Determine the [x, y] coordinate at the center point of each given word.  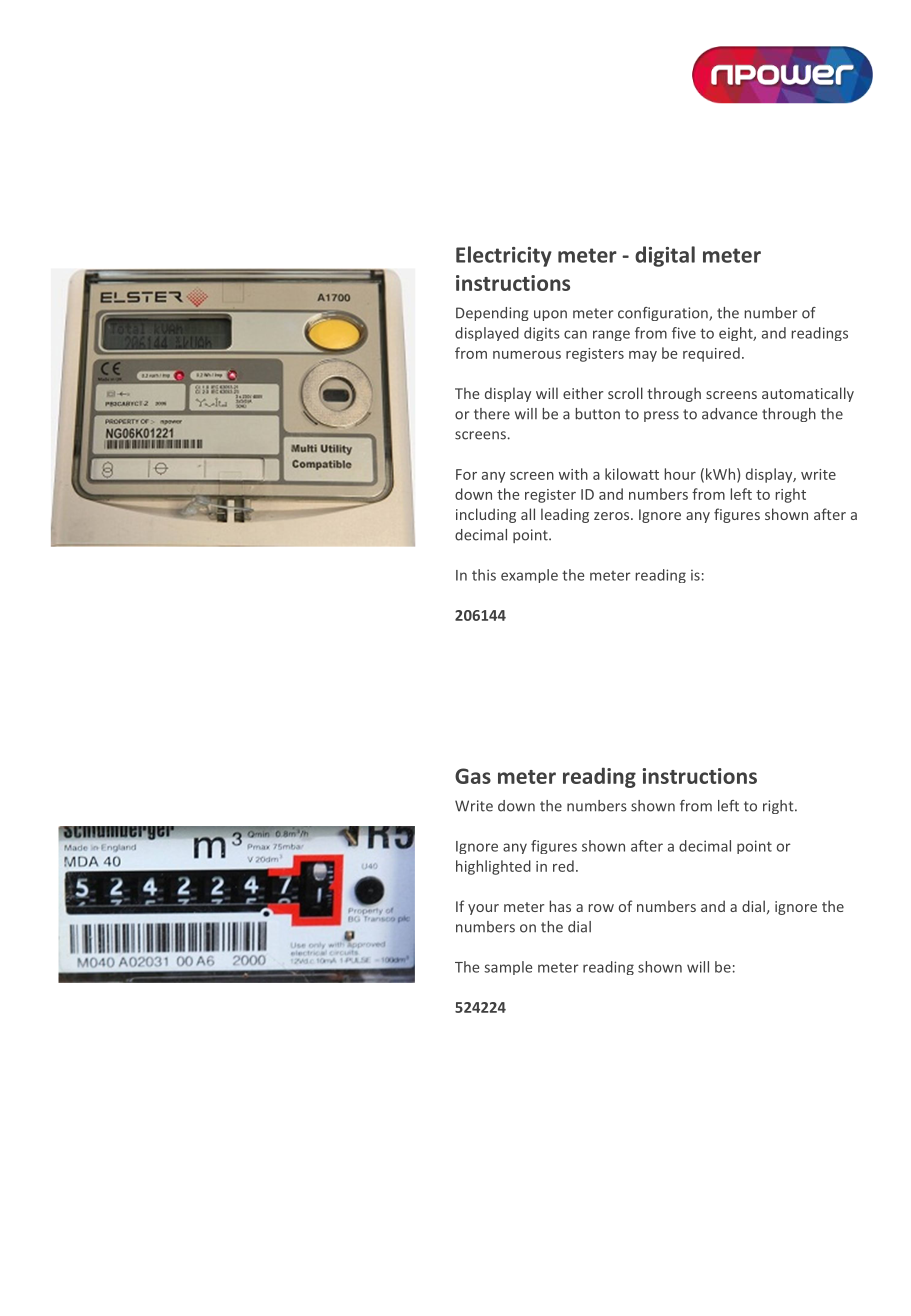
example [529, 576]
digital [665, 256]
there [492, 414]
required [711, 354]
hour [680, 474]
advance [730, 414]
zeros [613, 516]
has [560, 906]
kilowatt [632, 474]
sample [508, 968]
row [601, 908]
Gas [473, 776]
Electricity [504, 256]
